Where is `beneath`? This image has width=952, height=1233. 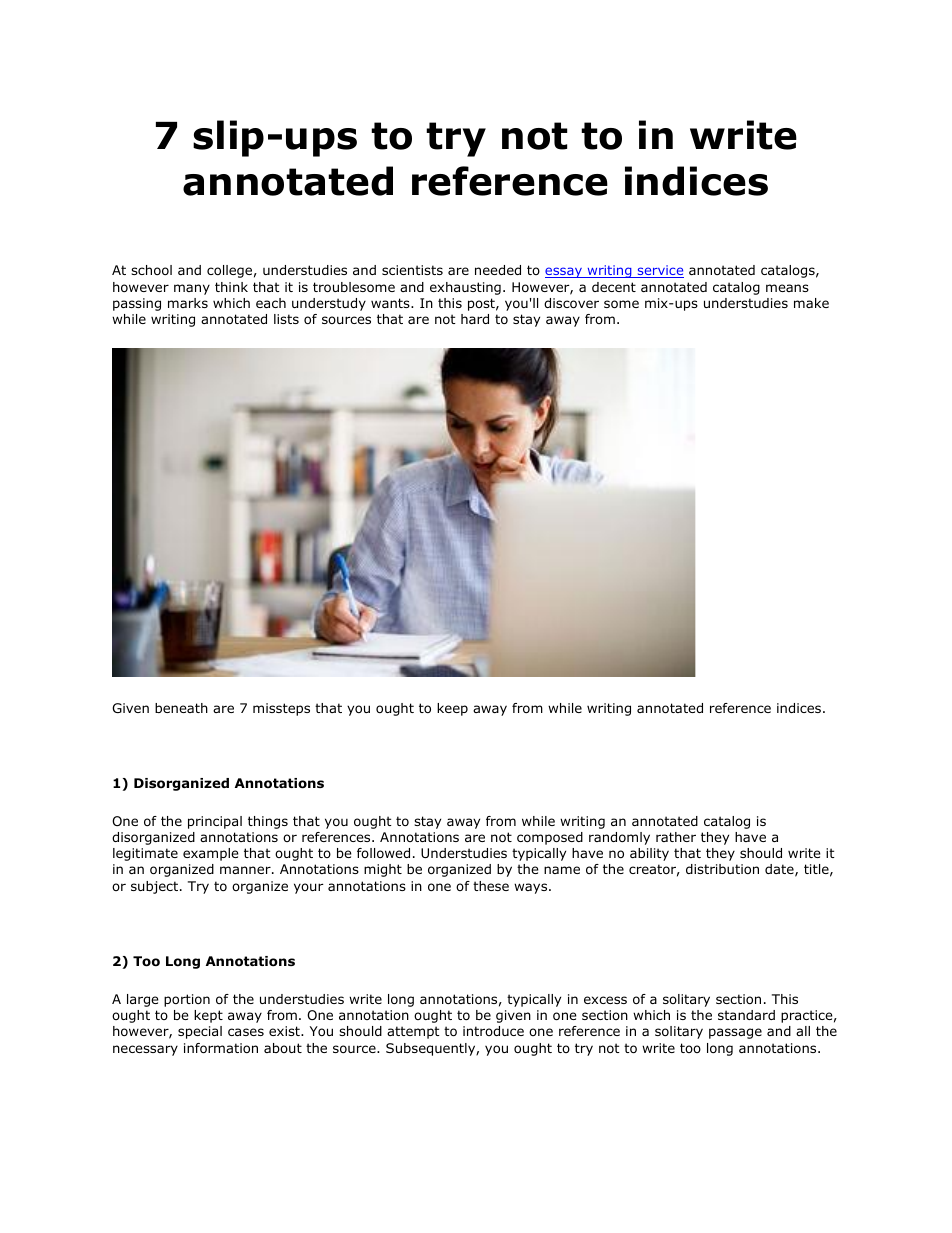
beneath is located at coordinates (181, 708).
